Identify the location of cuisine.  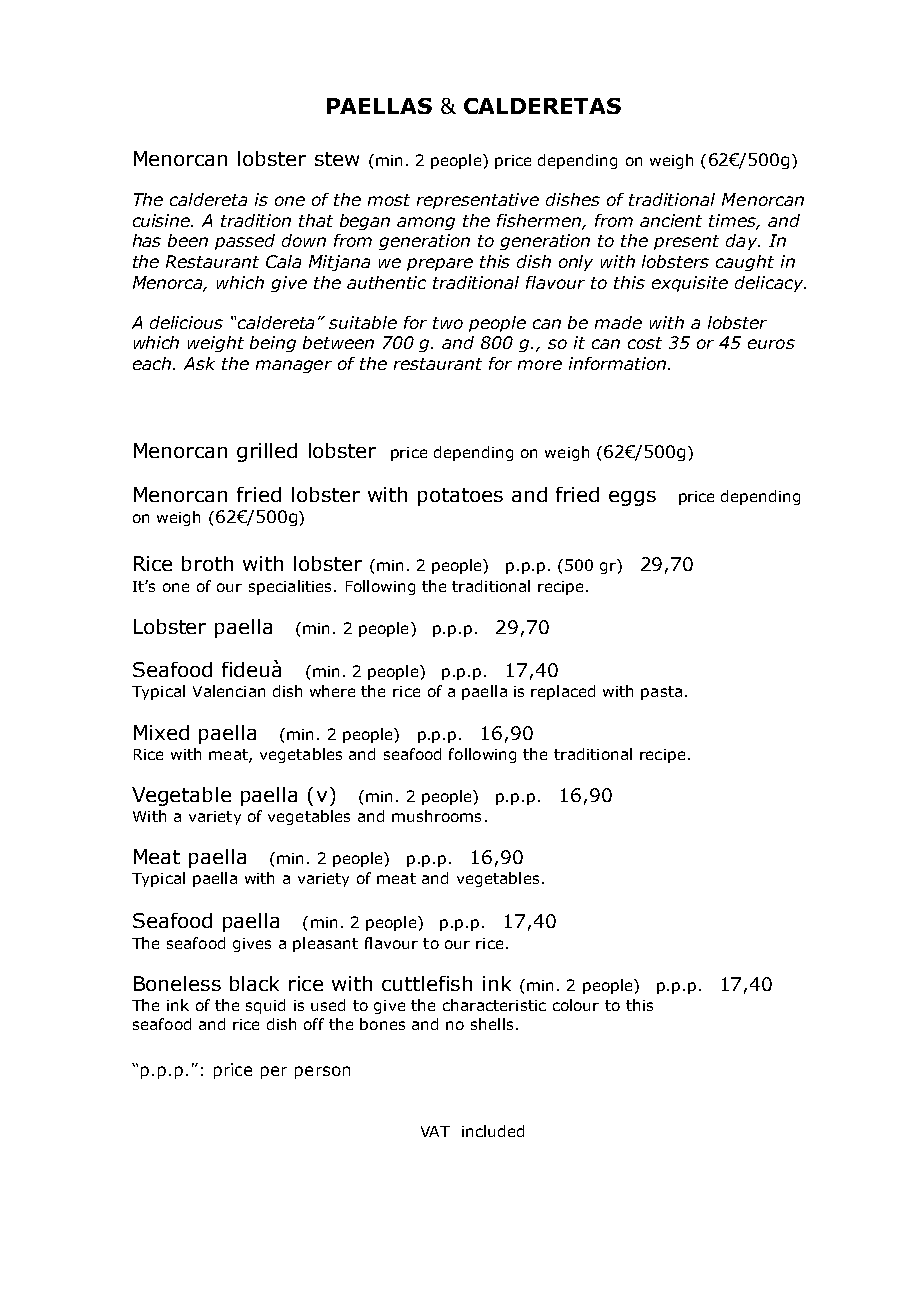
(163, 220).
